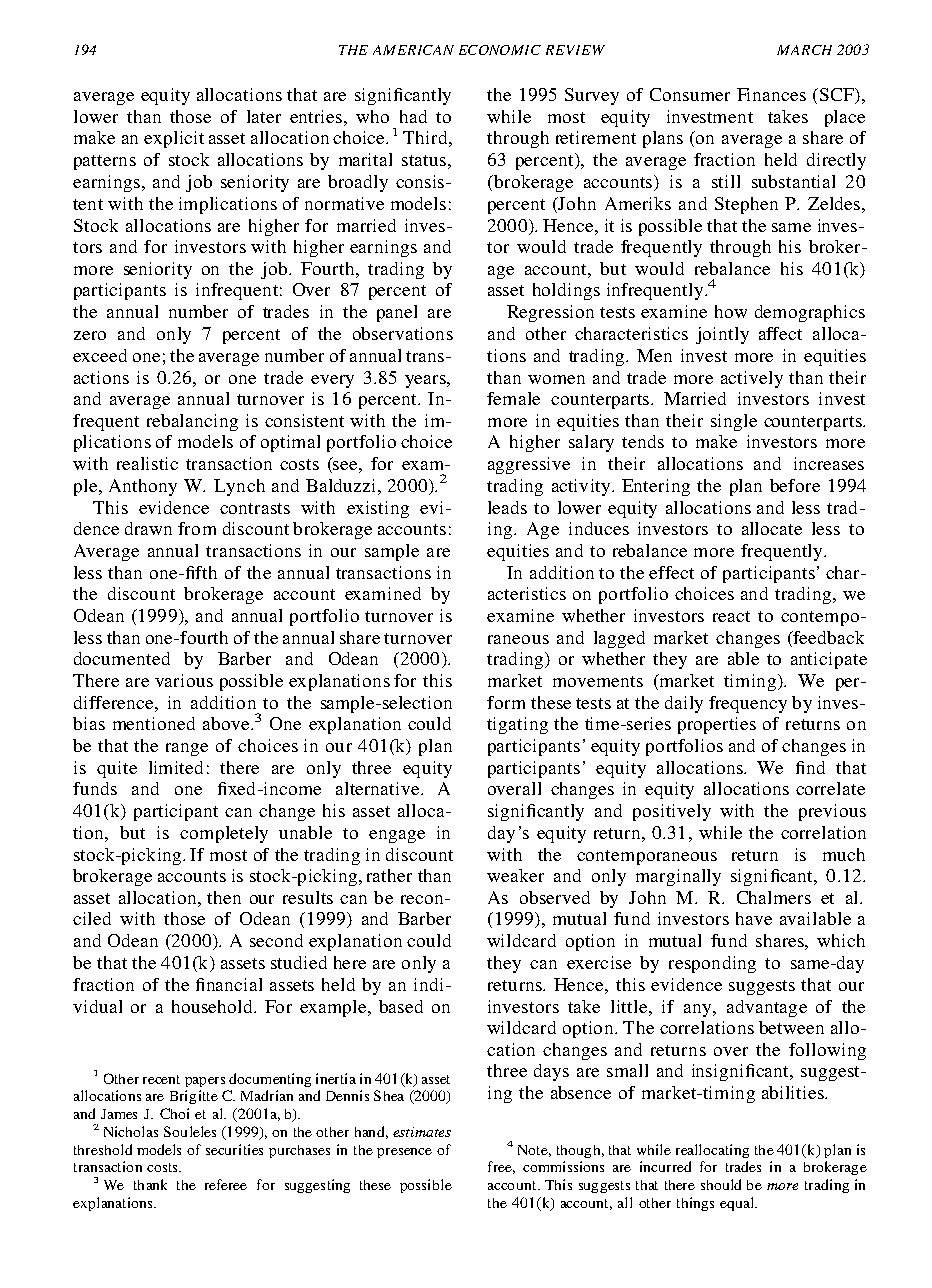  What do you see at coordinates (529, 465) in the screenshot?
I see `aggressive` at bounding box center [529, 465].
